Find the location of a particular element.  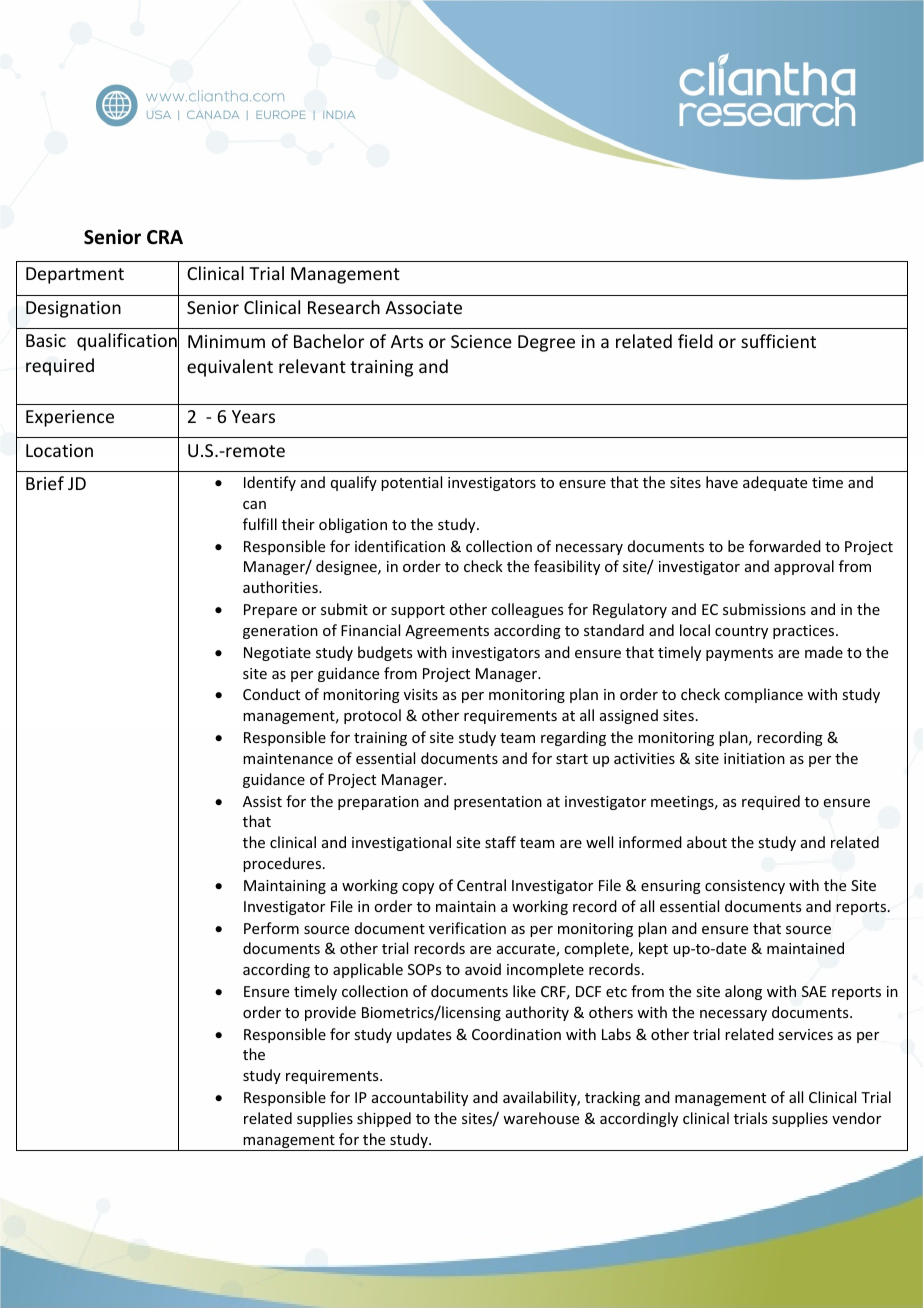

CRA is located at coordinates (165, 237).
